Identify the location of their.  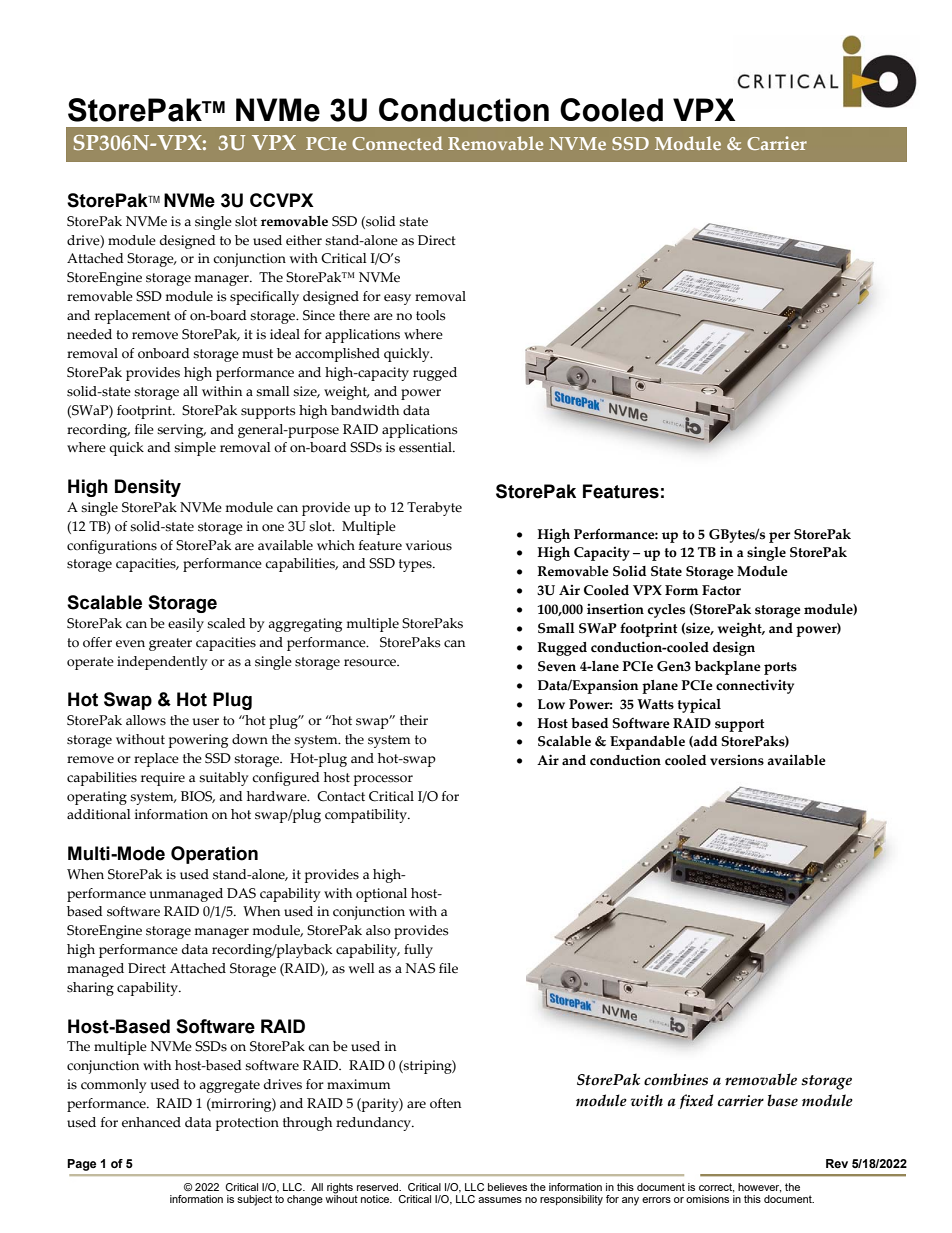
(414, 720).
